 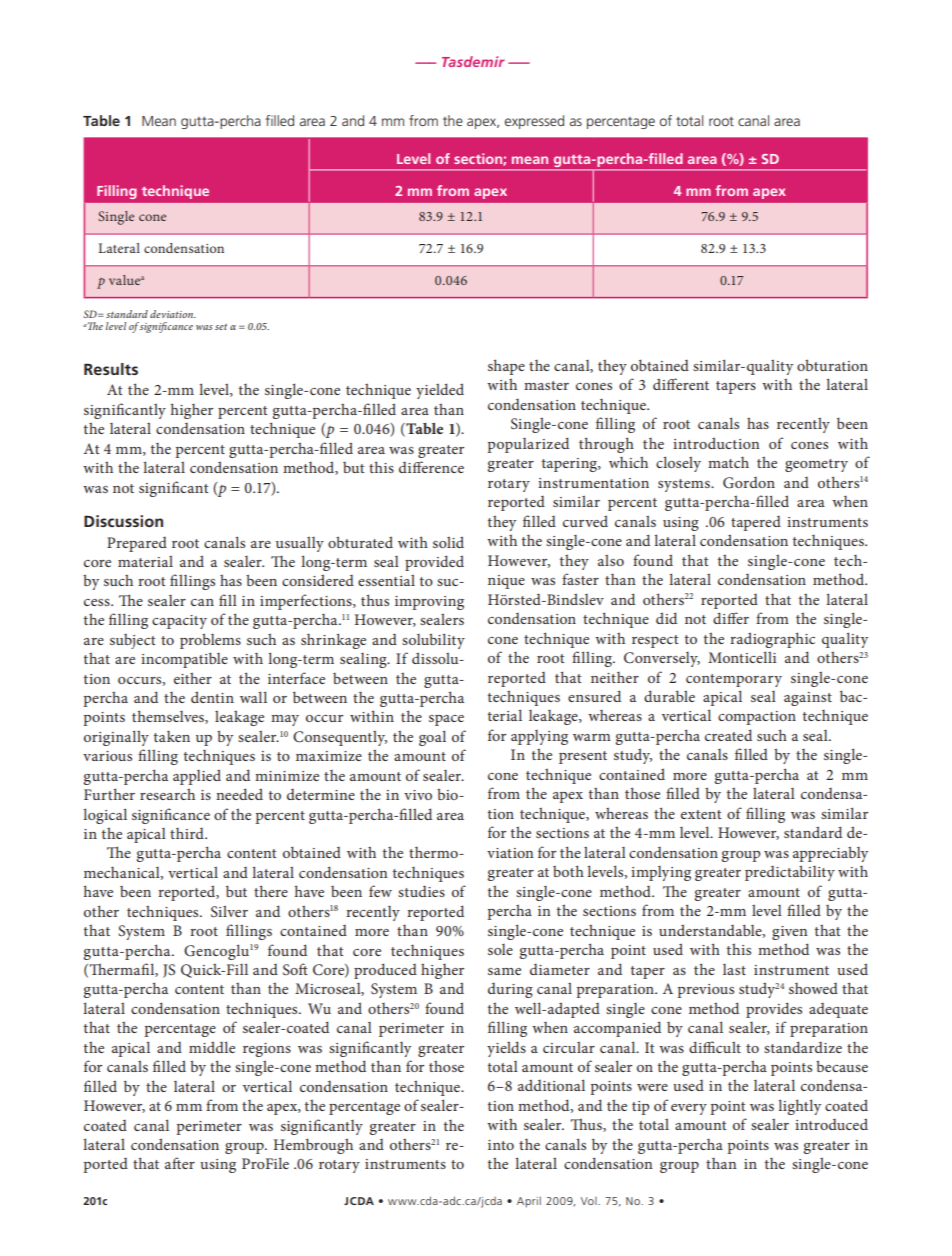 I want to click on set, so click(x=221, y=327).
